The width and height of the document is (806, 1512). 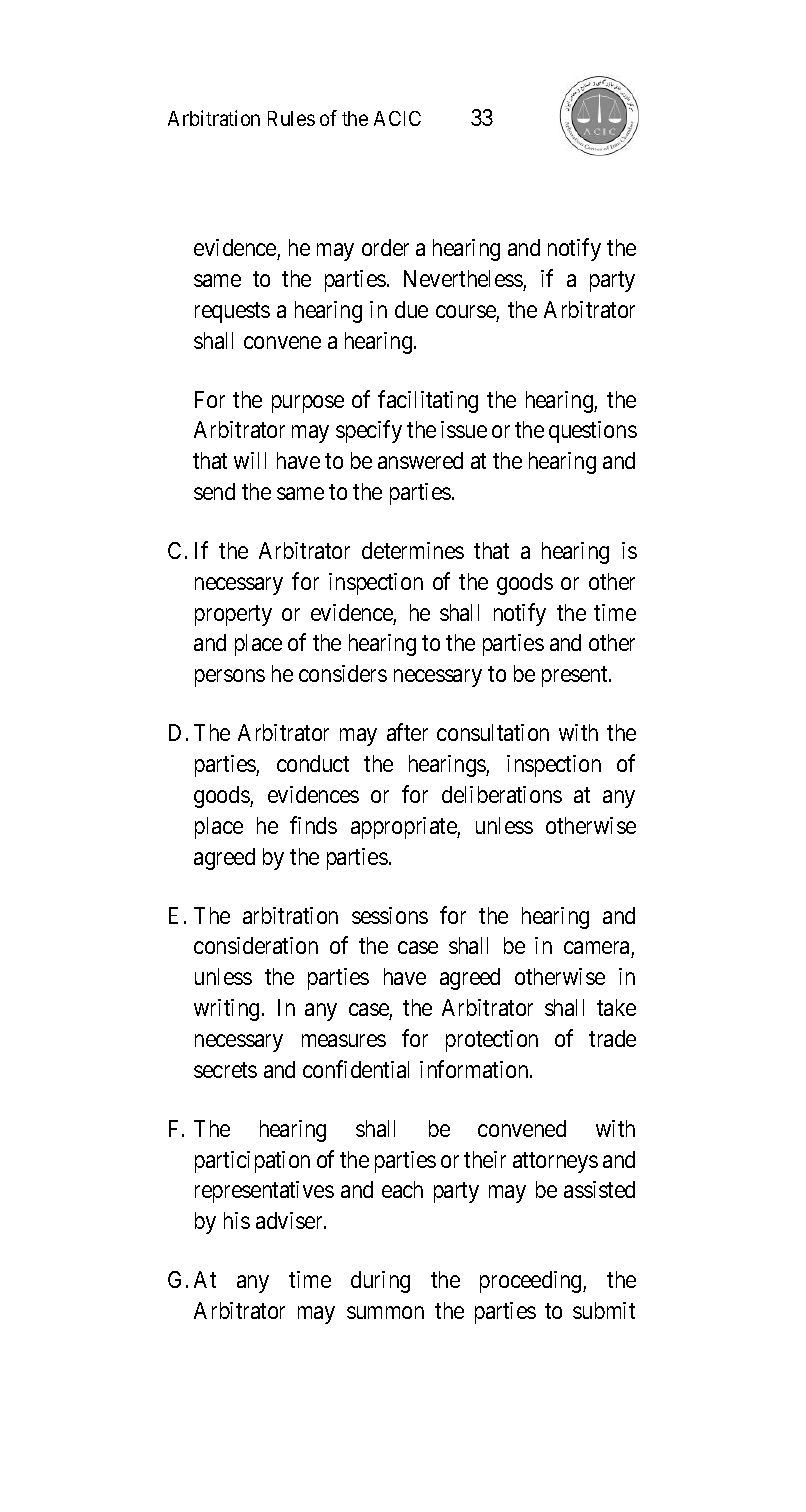 I want to click on will, so click(x=250, y=460).
